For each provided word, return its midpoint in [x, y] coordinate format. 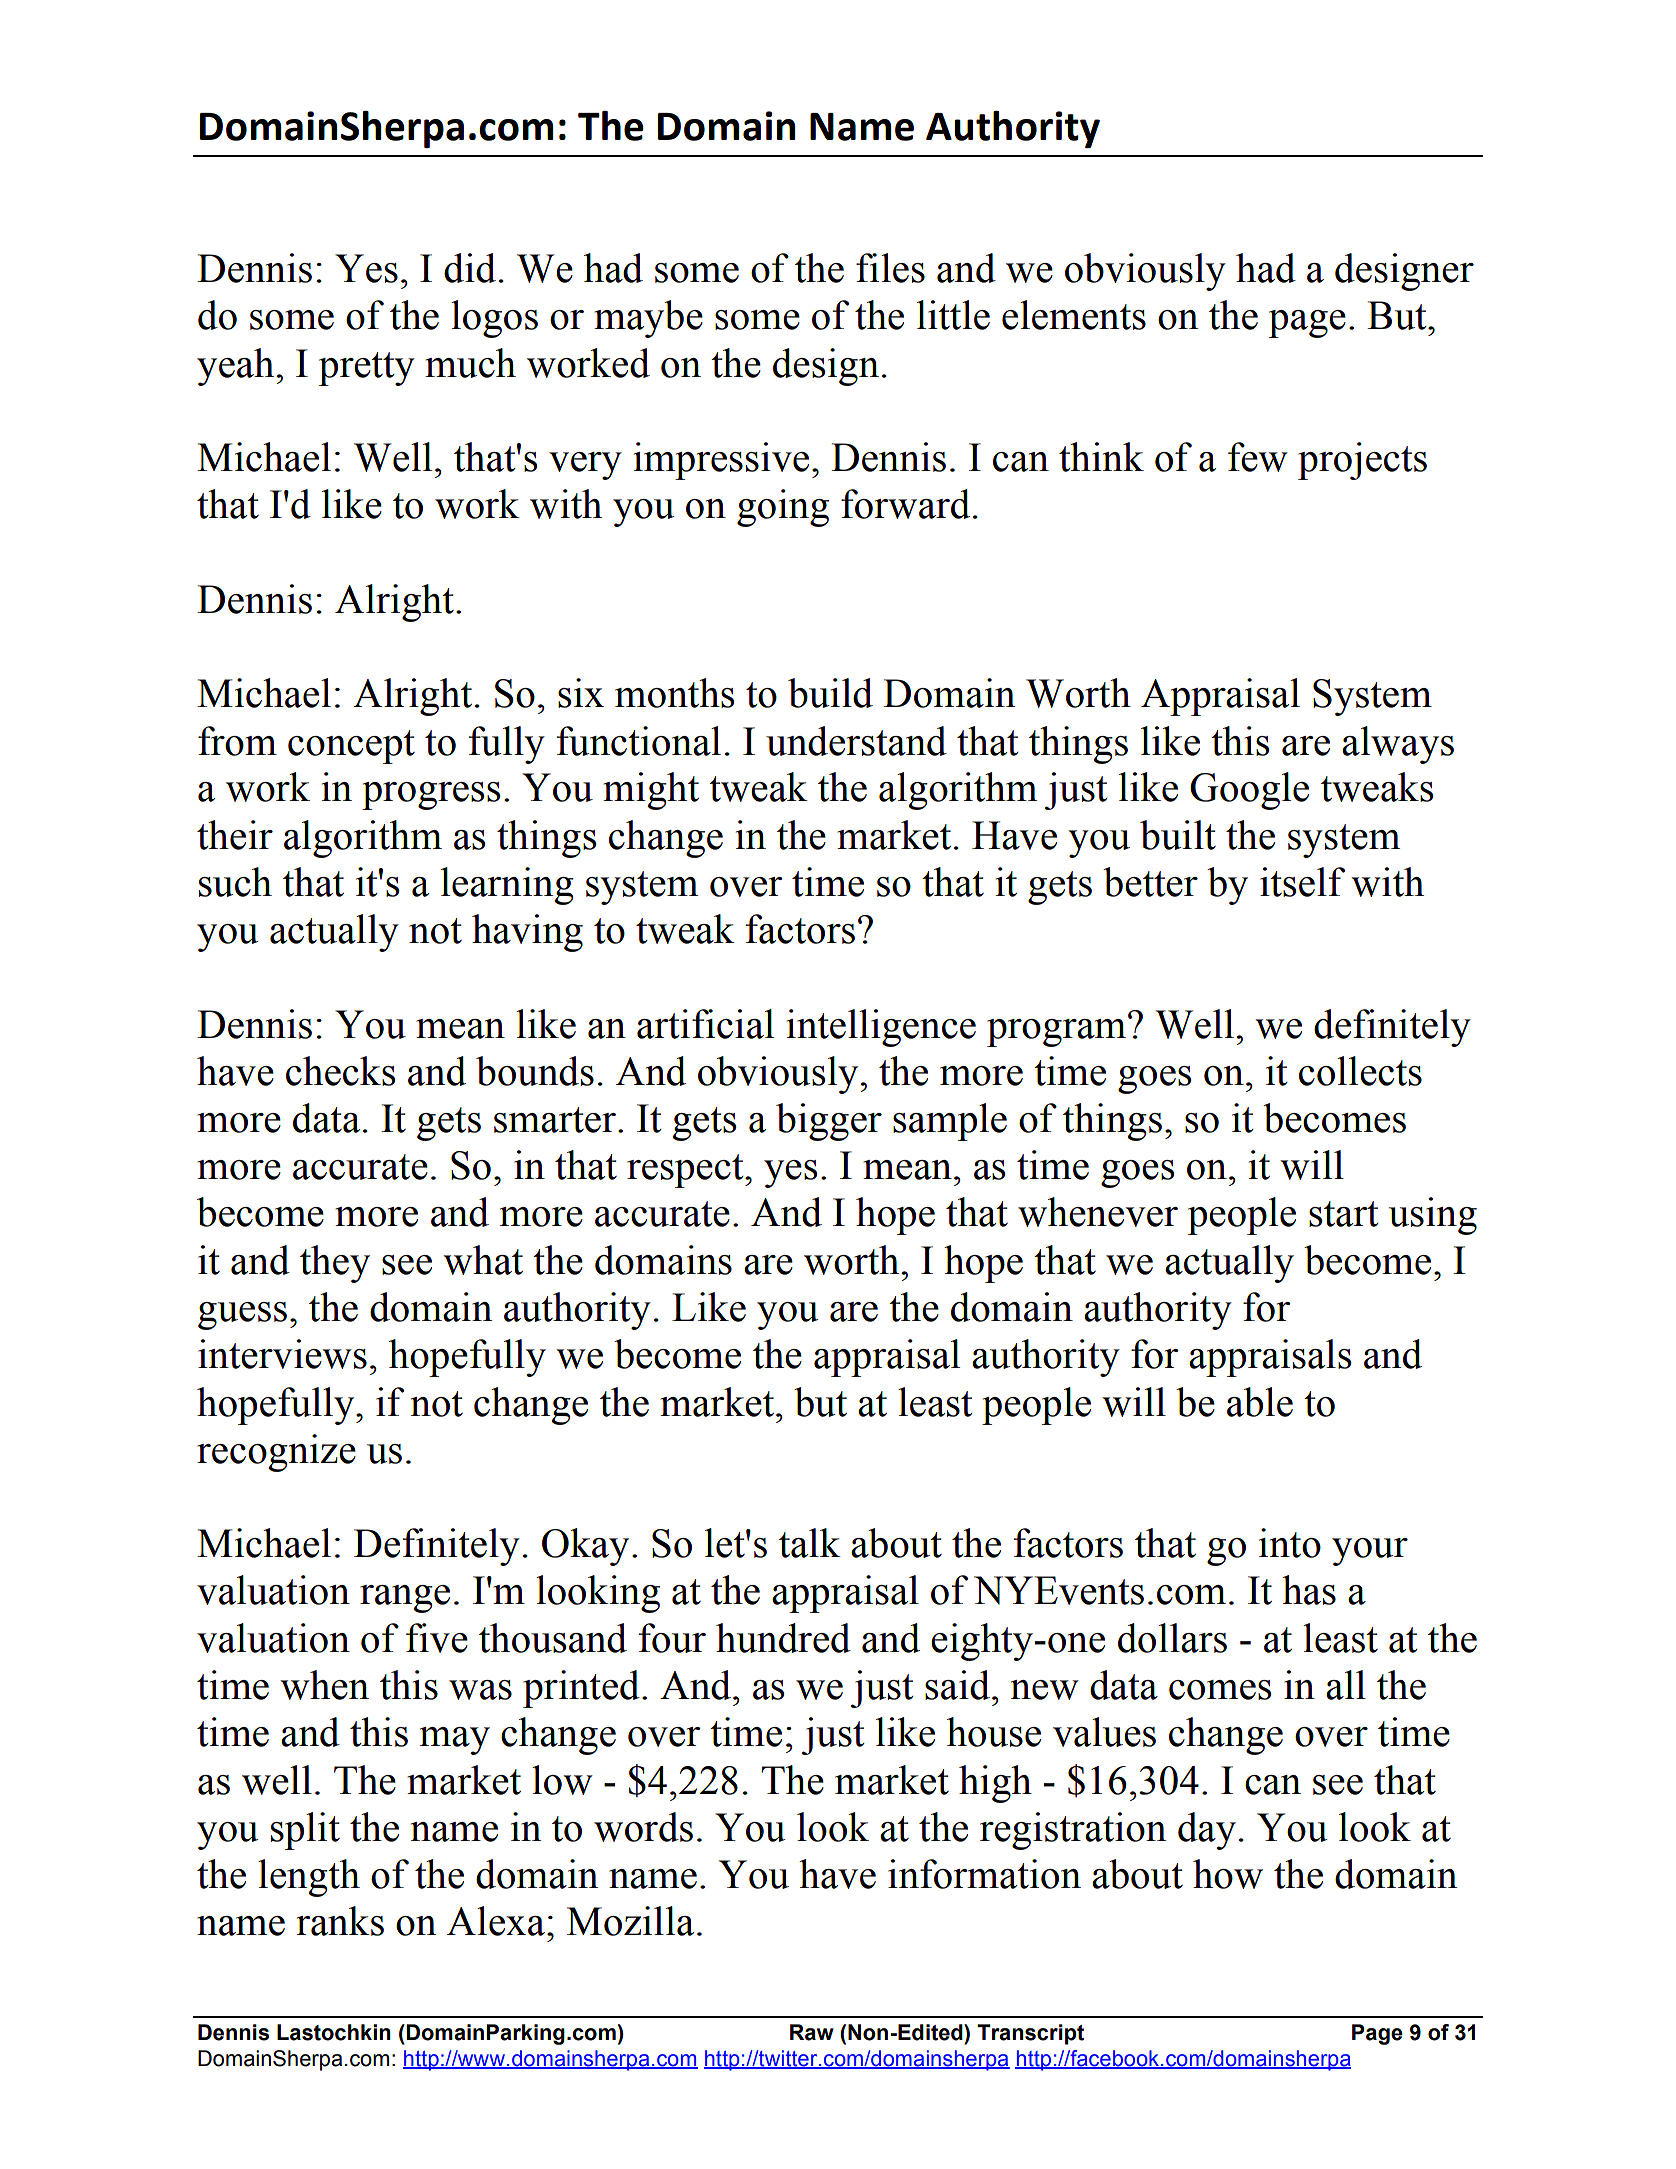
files [890, 268]
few [1258, 457]
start [1344, 1214]
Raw [812, 2032]
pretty [367, 369]
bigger [829, 1122]
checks [340, 1071]
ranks [340, 1921]
